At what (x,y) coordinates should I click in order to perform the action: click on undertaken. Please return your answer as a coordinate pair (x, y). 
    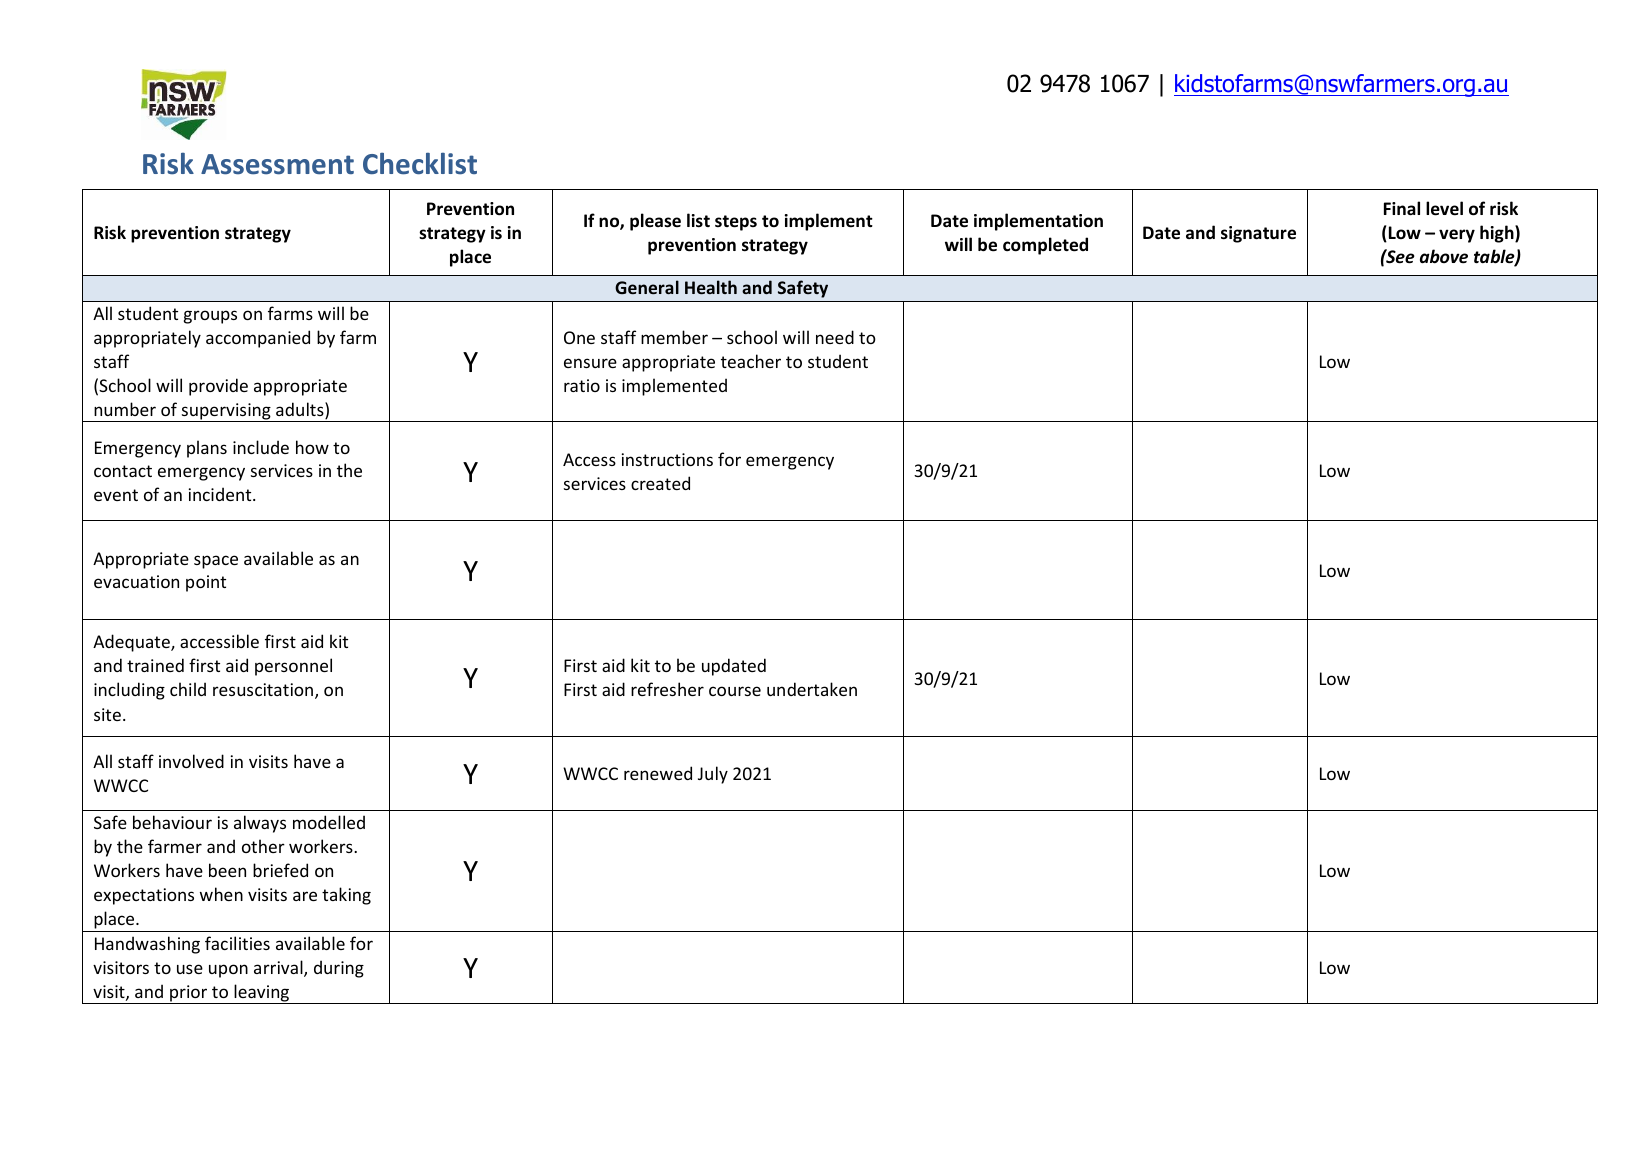
    Looking at the image, I should click on (812, 689).
